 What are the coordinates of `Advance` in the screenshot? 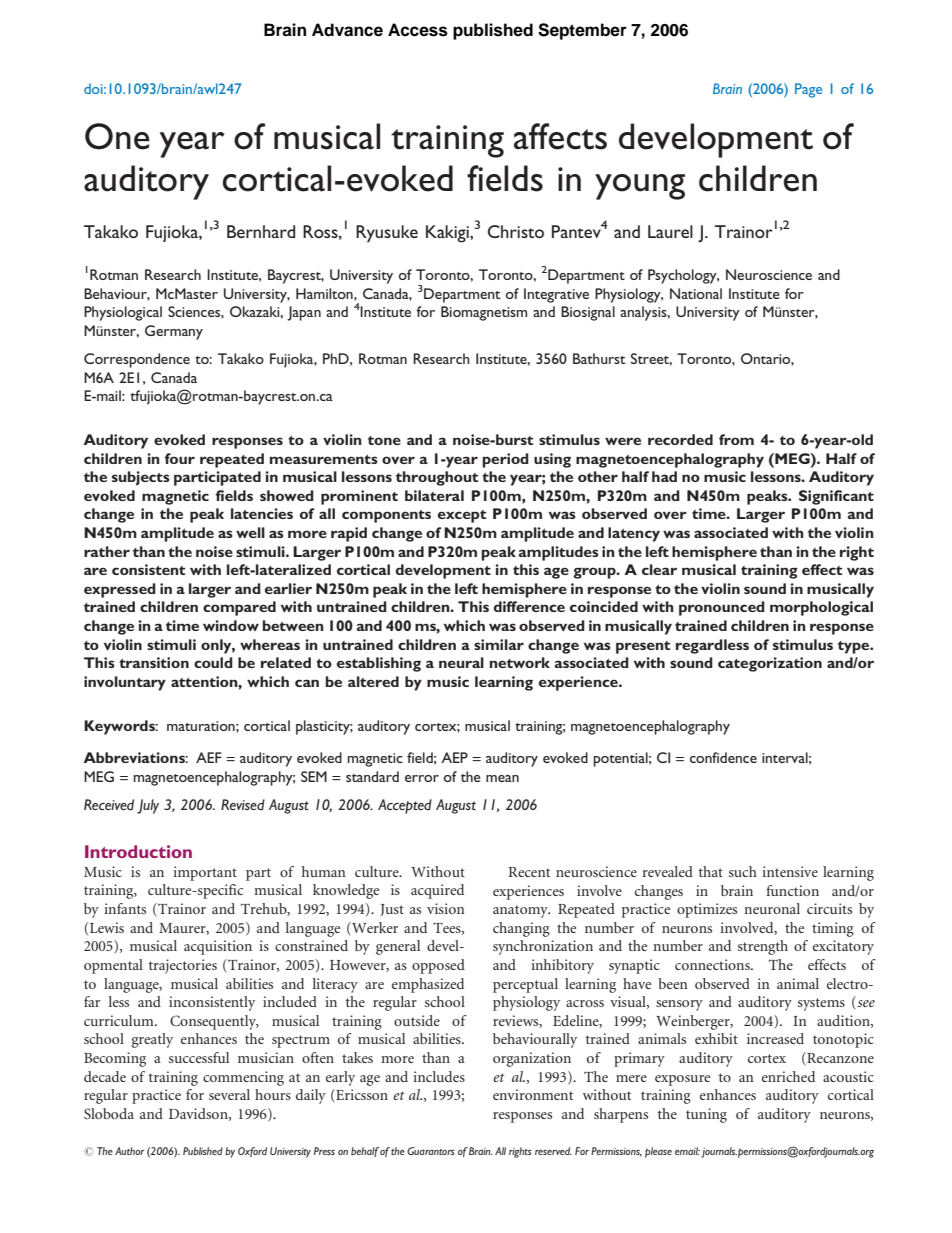 It's located at (347, 30).
